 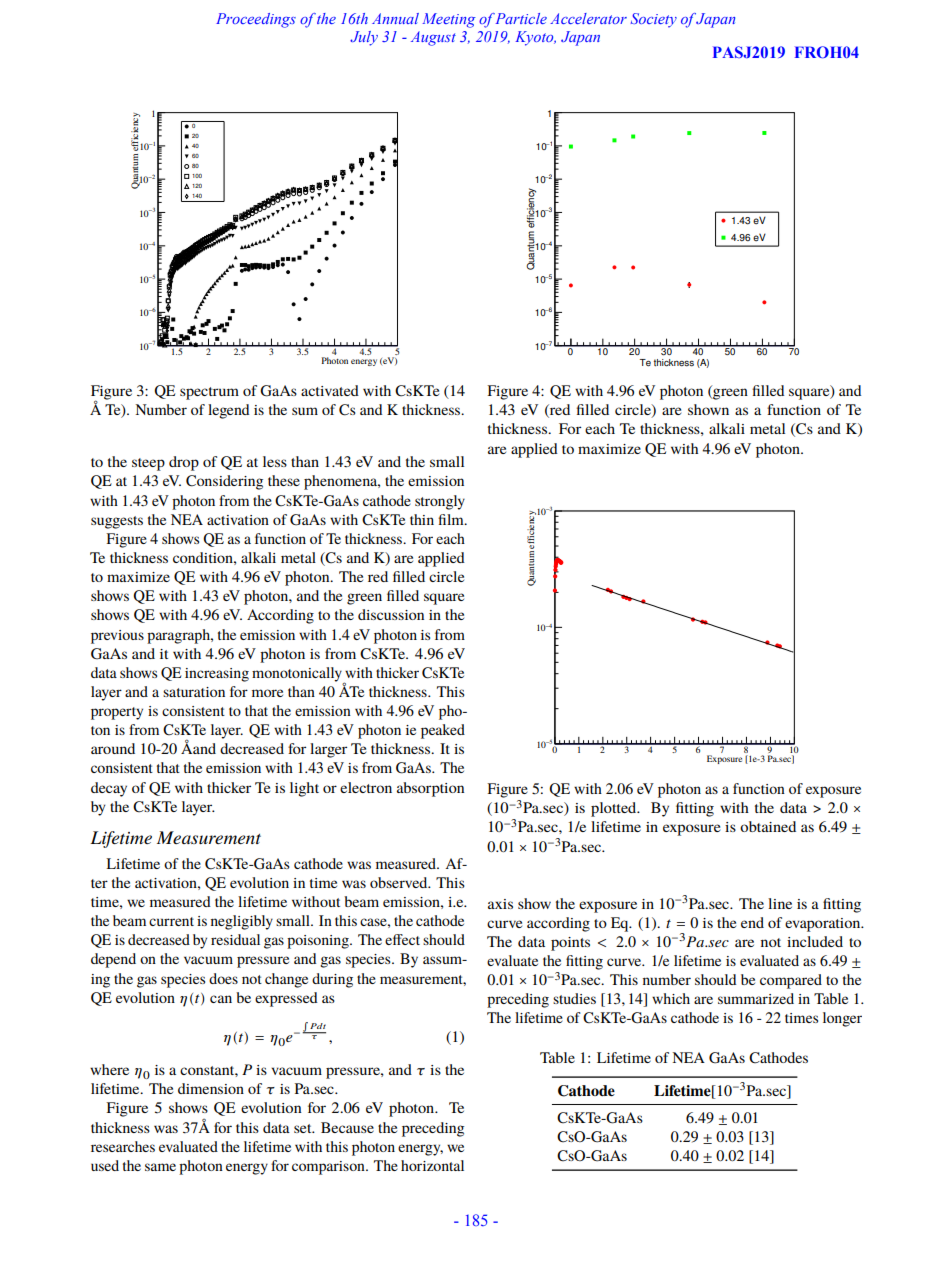 What do you see at coordinates (430, 789) in the page?
I see `absorption` at bounding box center [430, 789].
